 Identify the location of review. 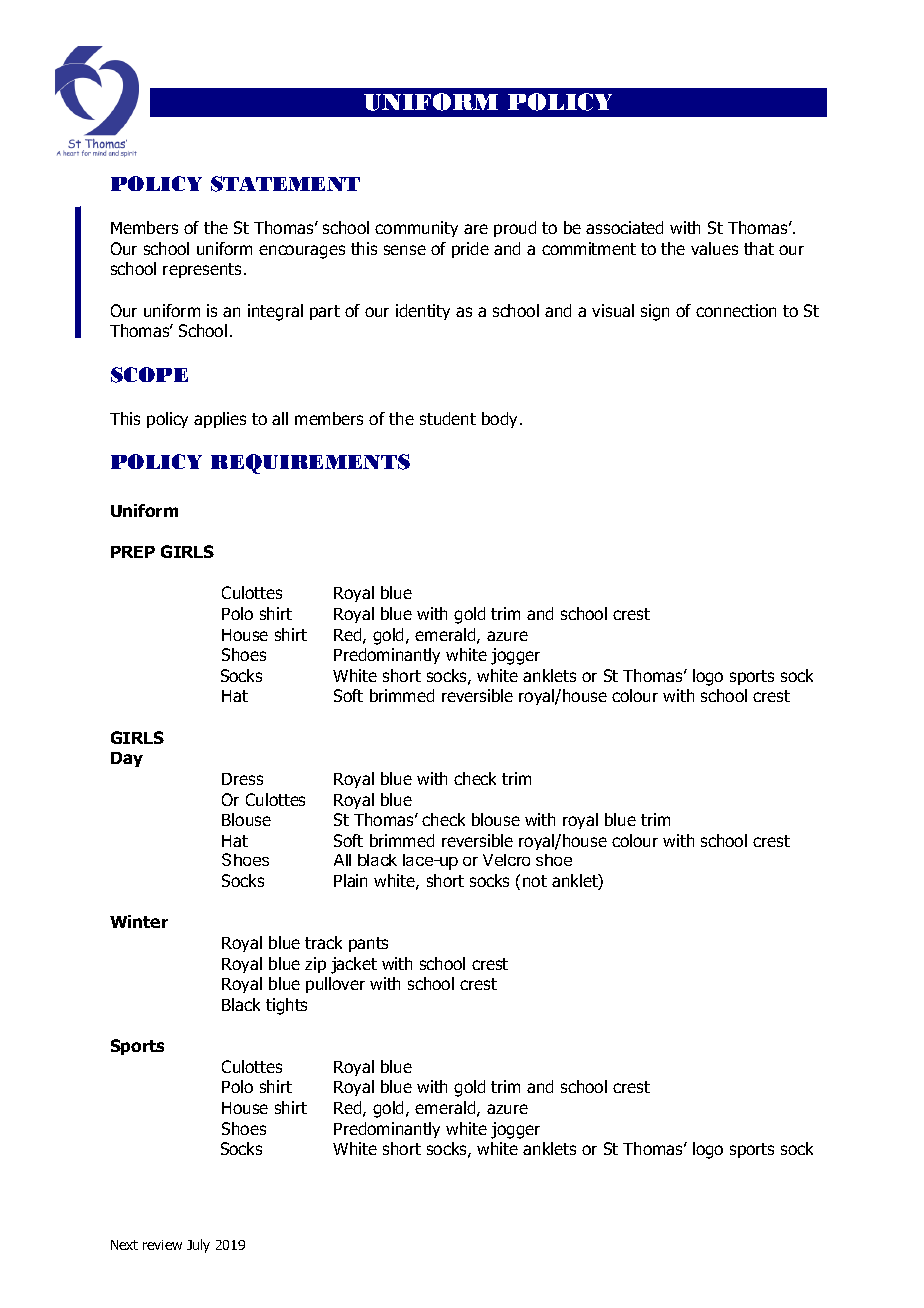
(162, 1245).
